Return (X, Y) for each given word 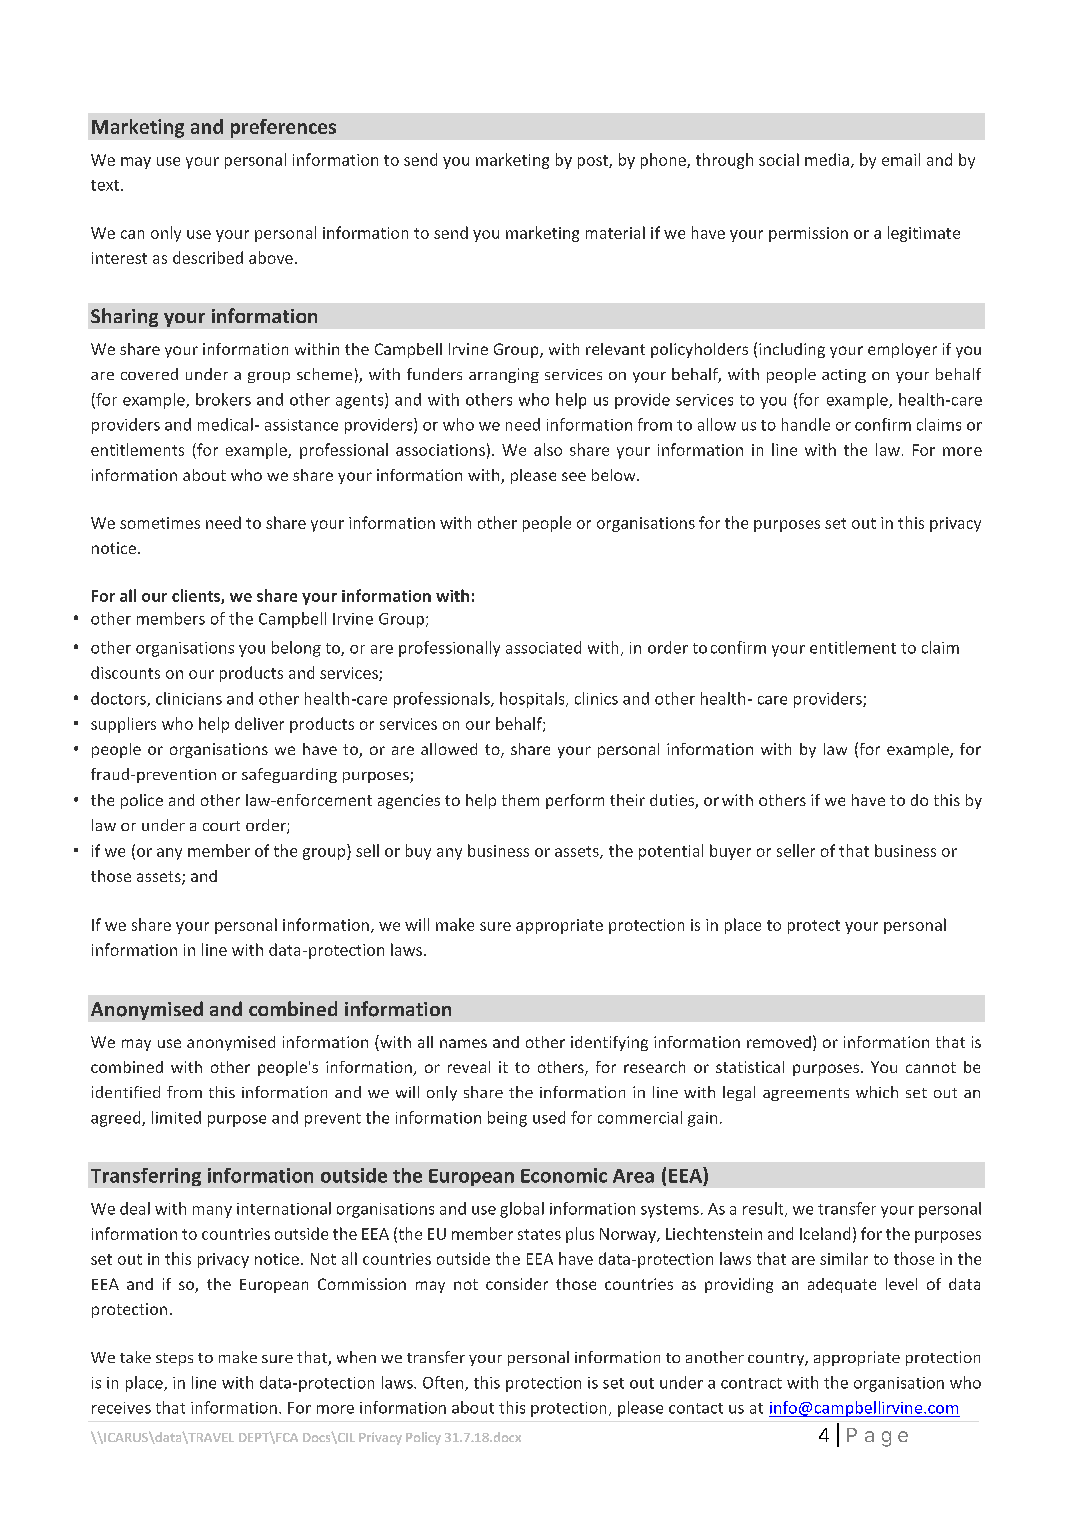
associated (543, 647)
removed (779, 1042)
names (463, 1043)
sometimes (160, 523)
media (827, 159)
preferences (283, 128)
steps (174, 1359)
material (615, 232)
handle (806, 424)
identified (126, 1092)
